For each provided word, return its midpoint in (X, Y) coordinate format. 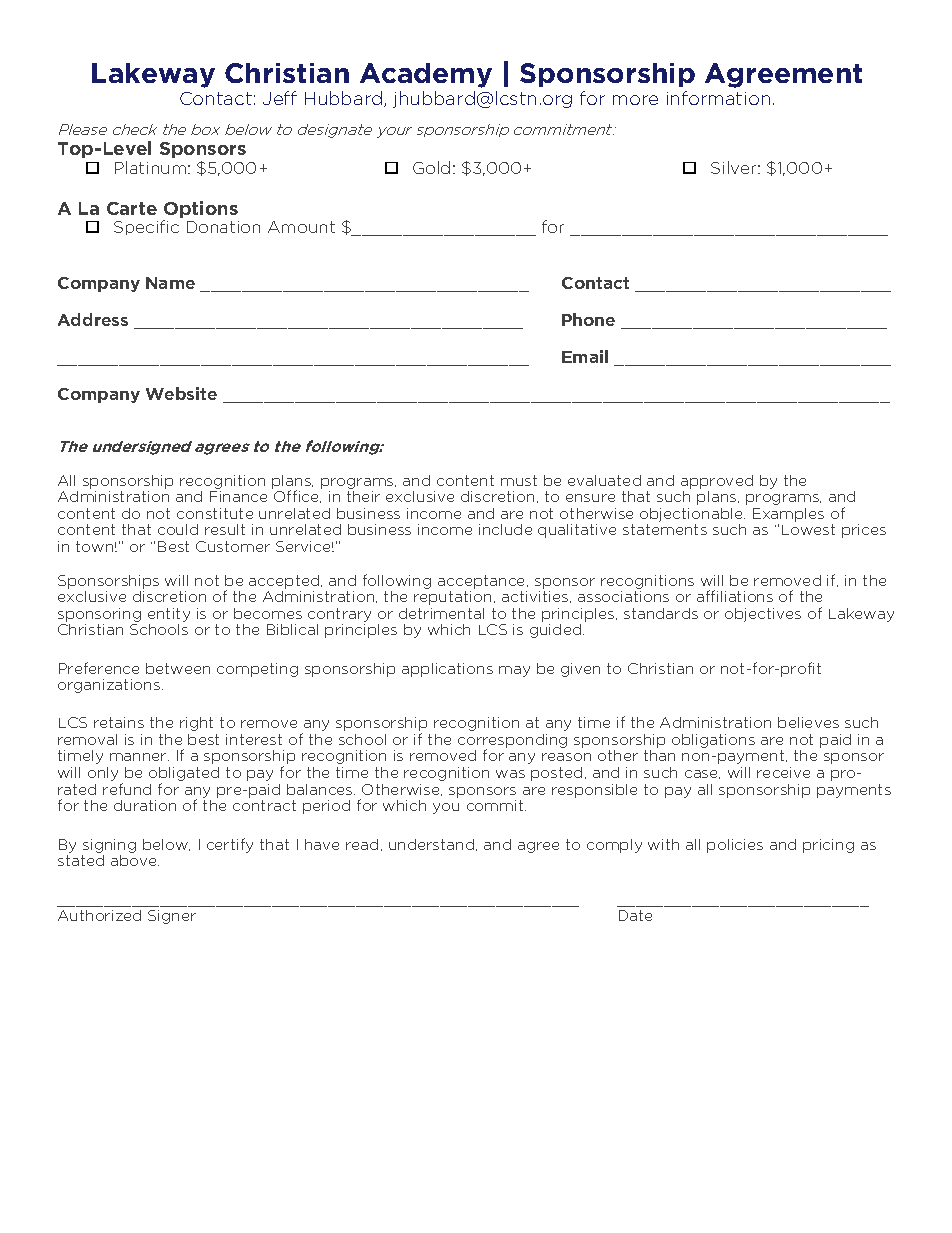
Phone (588, 319)
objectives (763, 615)
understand (433, 845)
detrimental (441, 613)
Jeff (280, 98)
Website (181, 393)
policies (735, 846)
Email (585, 356)
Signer (172, 917)
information (718, 98)
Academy (426, 75)
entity (169, 615)
